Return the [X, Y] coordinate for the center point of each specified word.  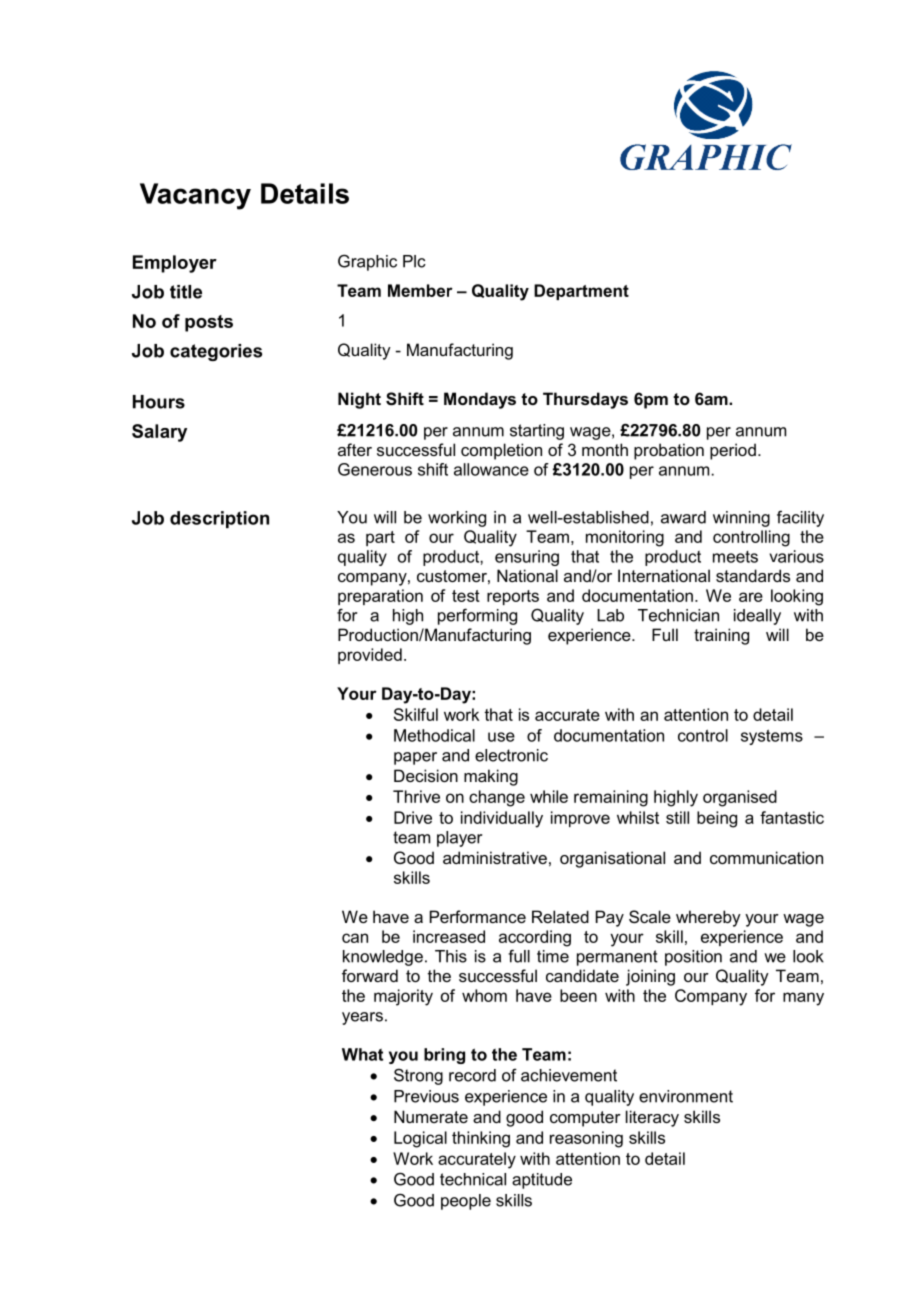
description [219, 519]
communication [766, 857]
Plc [414, 261]
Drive [413, 817]
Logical [420, 1139]
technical [473, 1179]
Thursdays [585, 400]
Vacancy [195, 196]
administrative [495, 857]
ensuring [527, 558]
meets [735, 557]
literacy [652, 1118]
